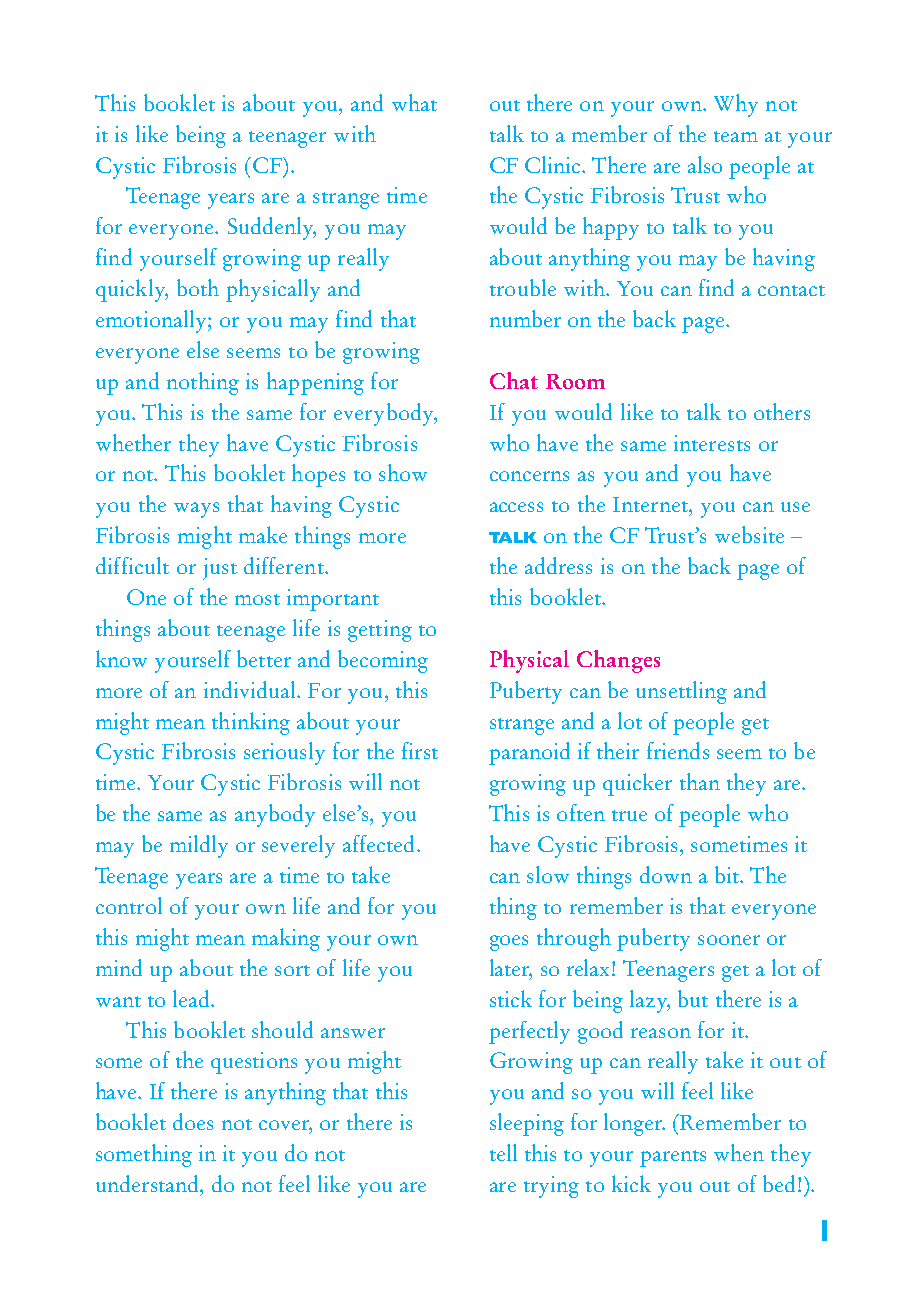 The image size is (924, 1313). What do you see at coordinates (503, 1152) in the image?
I see `tell` at bounding box center [503, 1152].
